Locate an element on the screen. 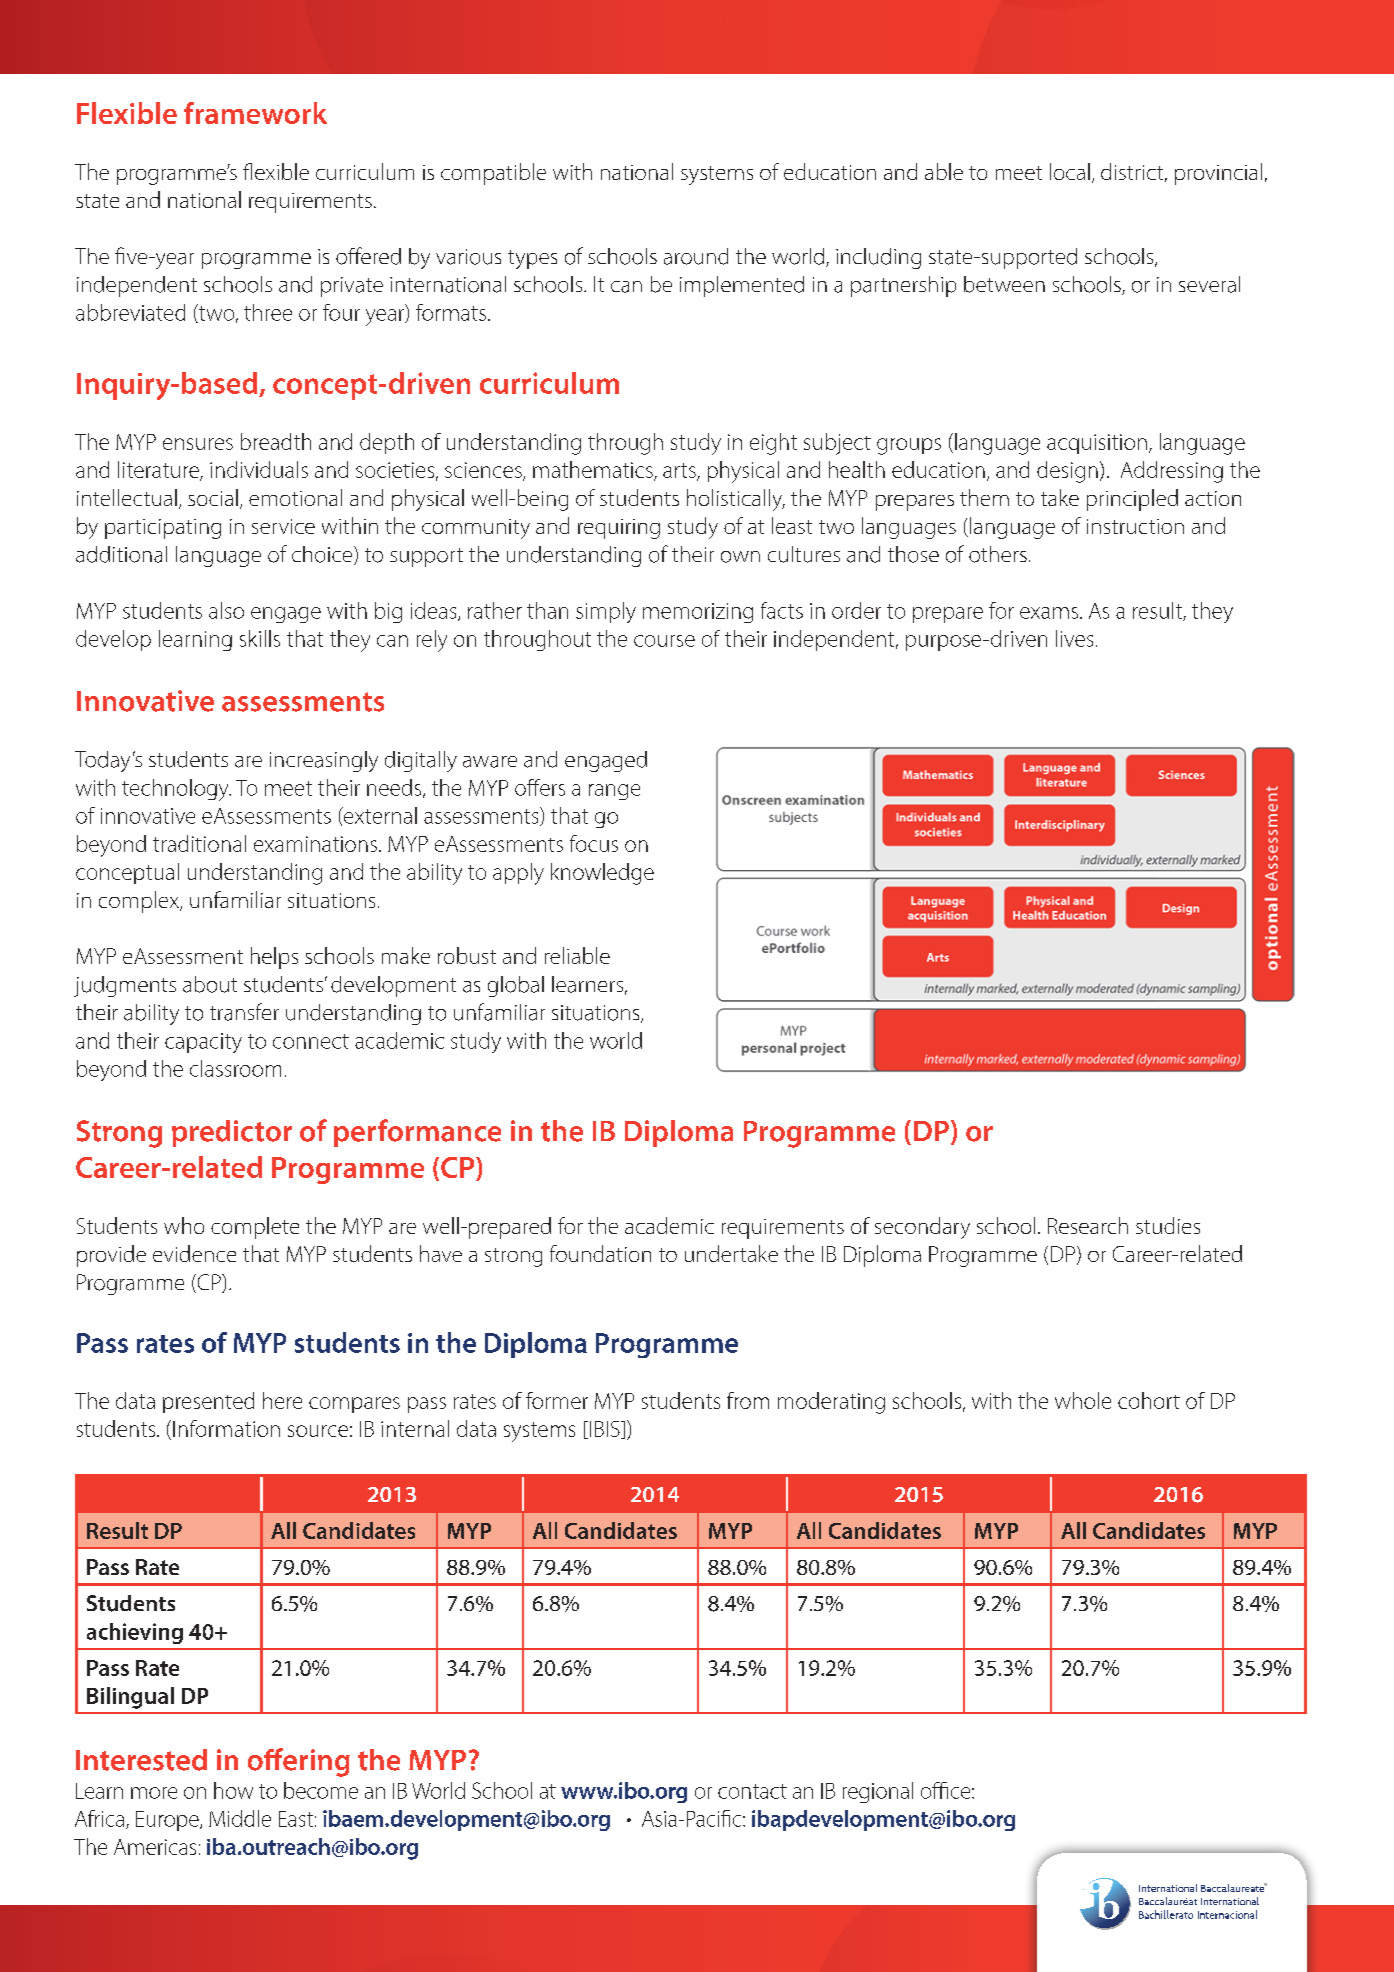 The width and height of the screenshot is (1394, 1972). Research is located at coordinates (1088, 1225).
